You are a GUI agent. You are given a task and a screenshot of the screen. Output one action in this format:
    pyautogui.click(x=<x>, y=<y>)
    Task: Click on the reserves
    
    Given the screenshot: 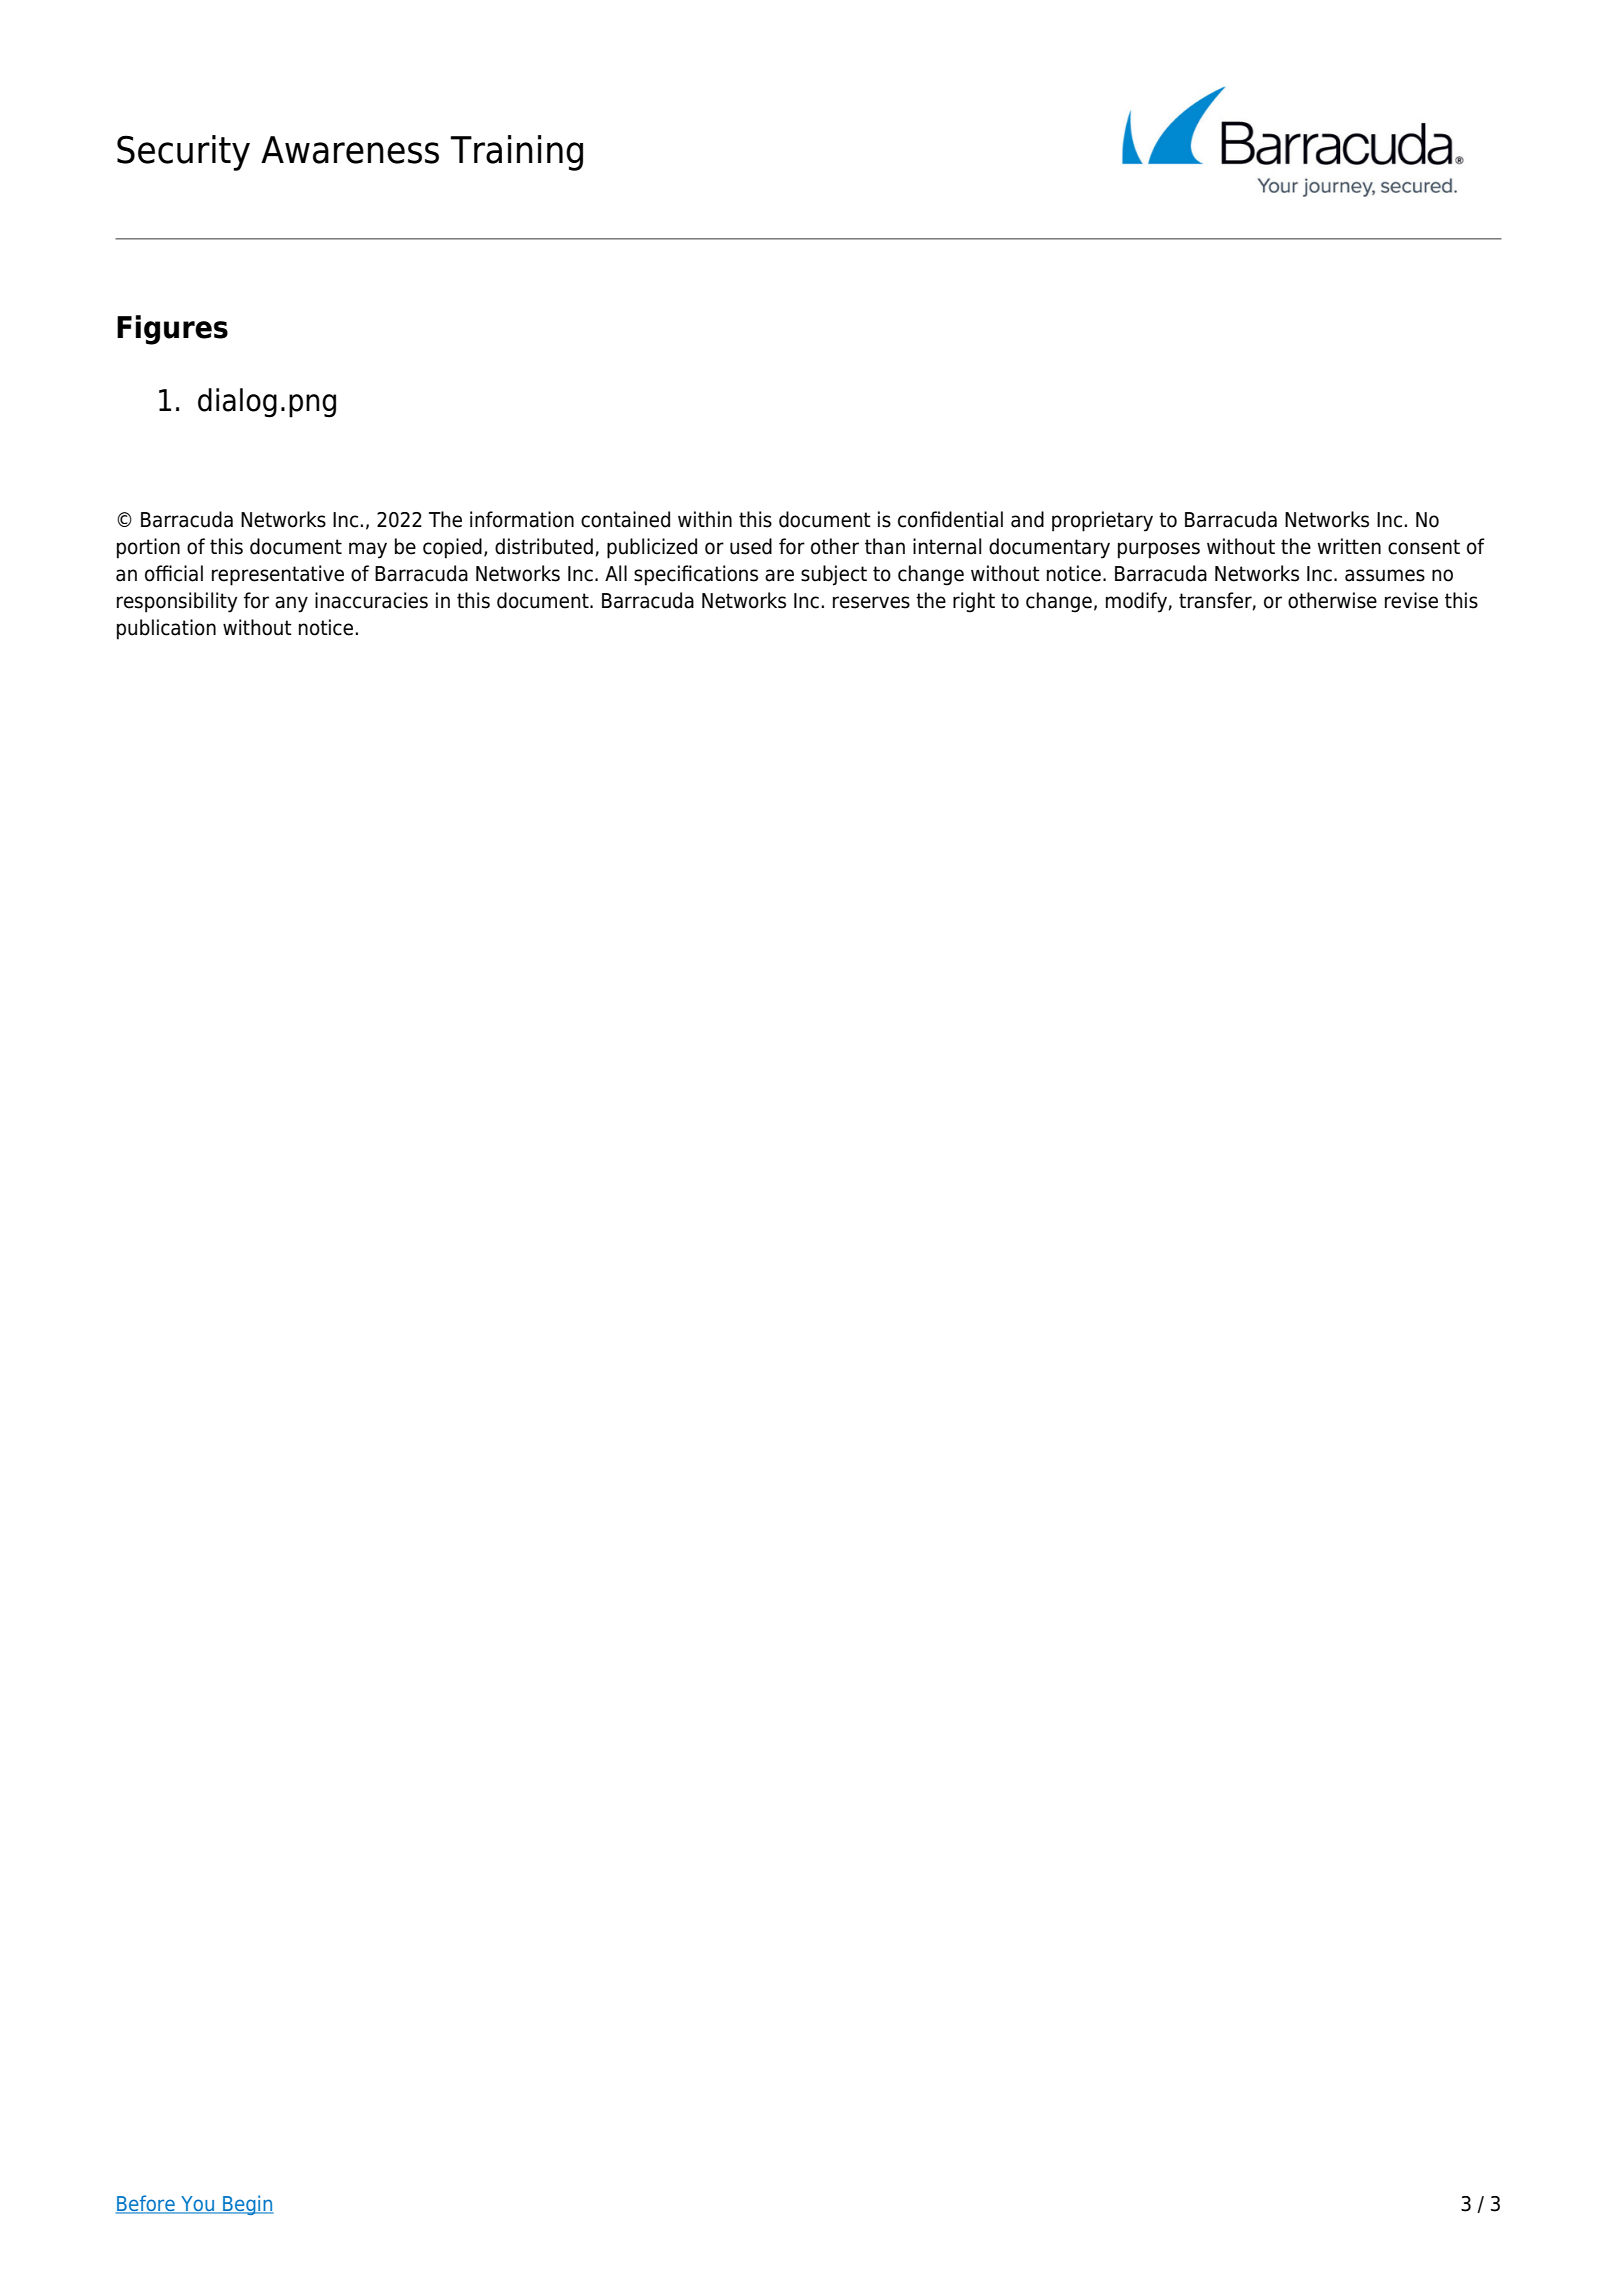 What is the action you would take?
    pyautogui.click(x=871, y=602)
